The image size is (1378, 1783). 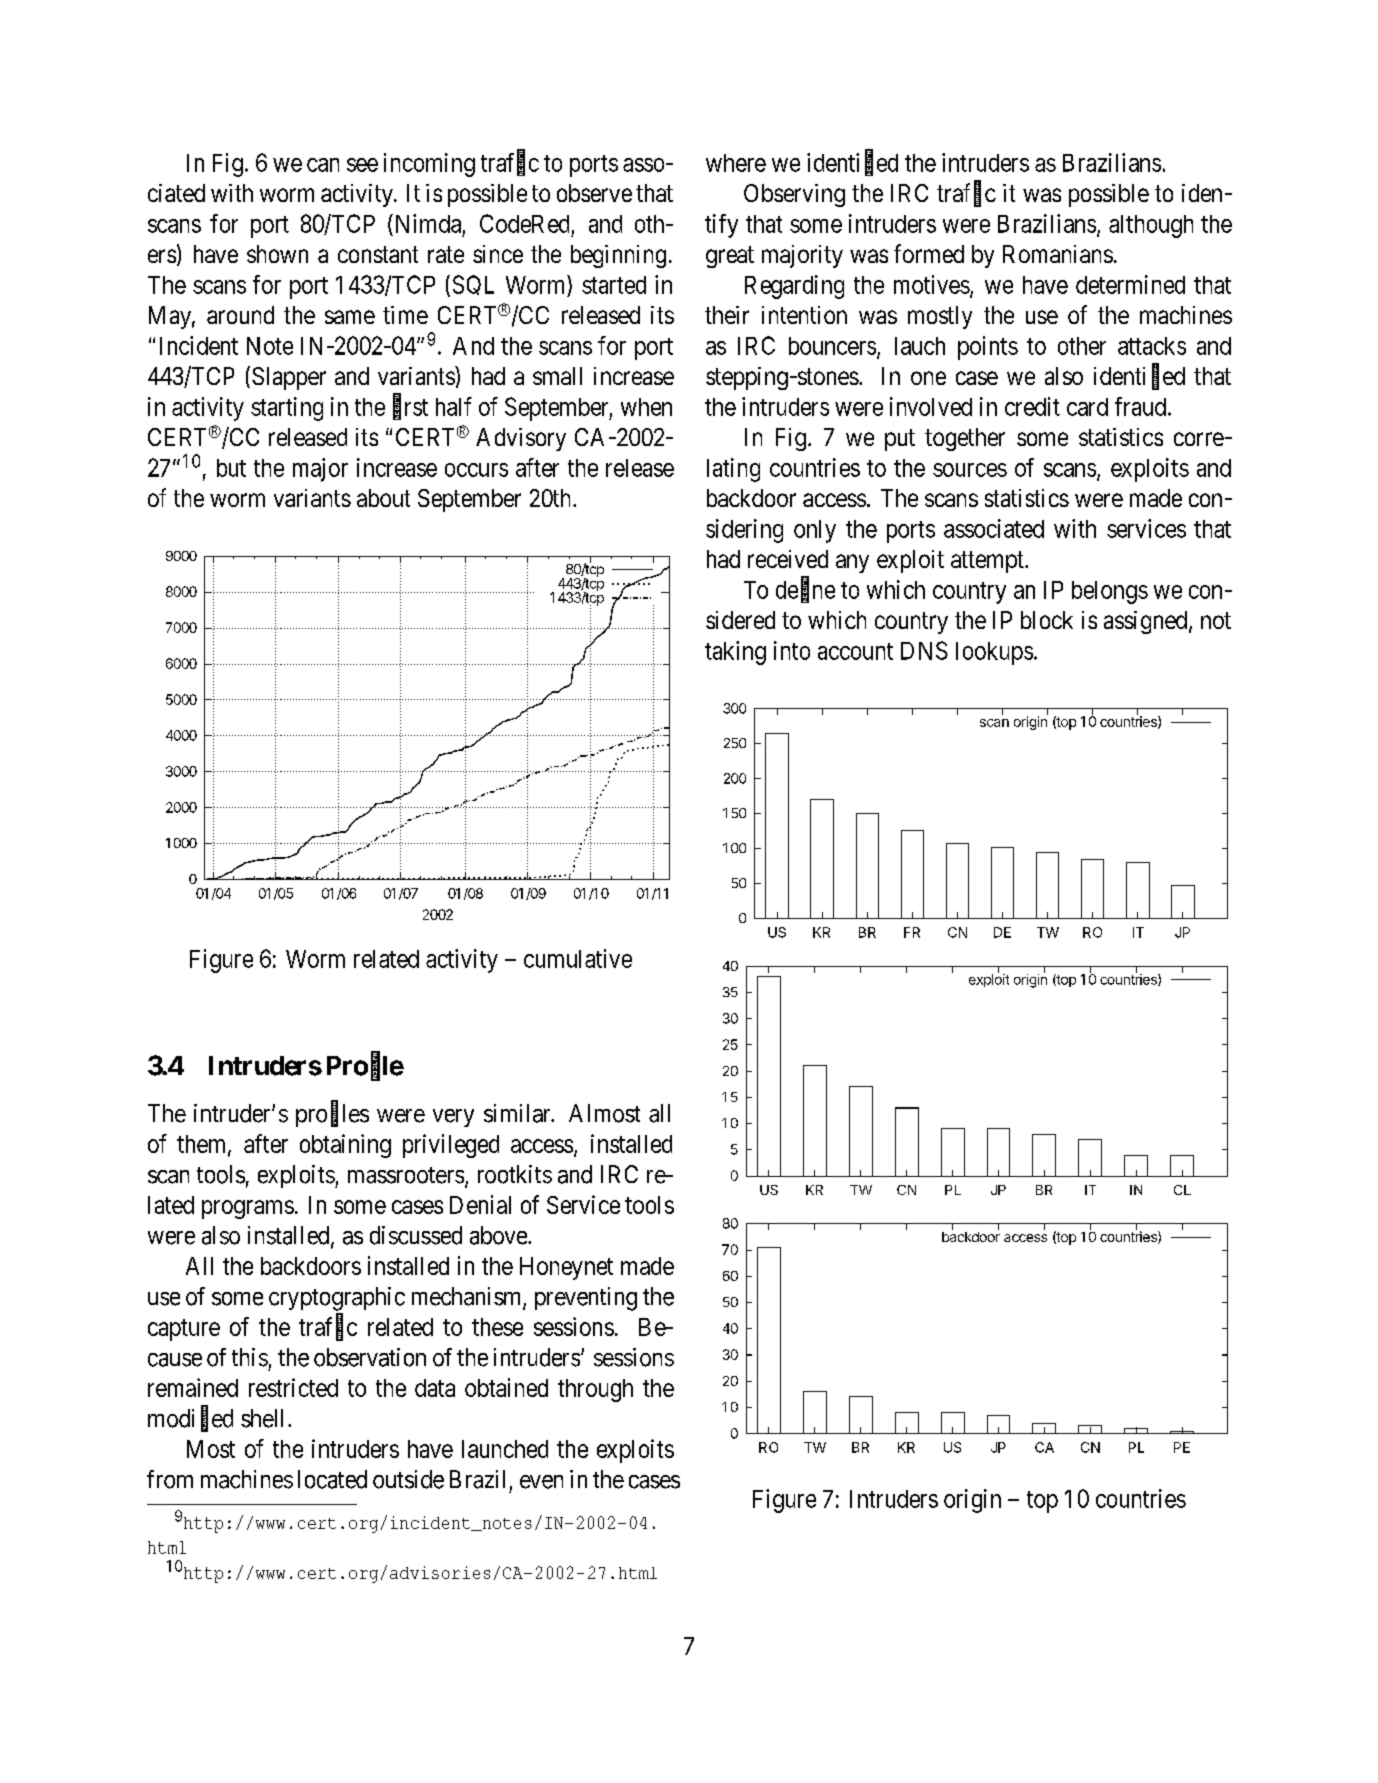 What do you see at coordinates (578, 958) in the page?
I see `cumulative` at bounding box center [578, 958].
